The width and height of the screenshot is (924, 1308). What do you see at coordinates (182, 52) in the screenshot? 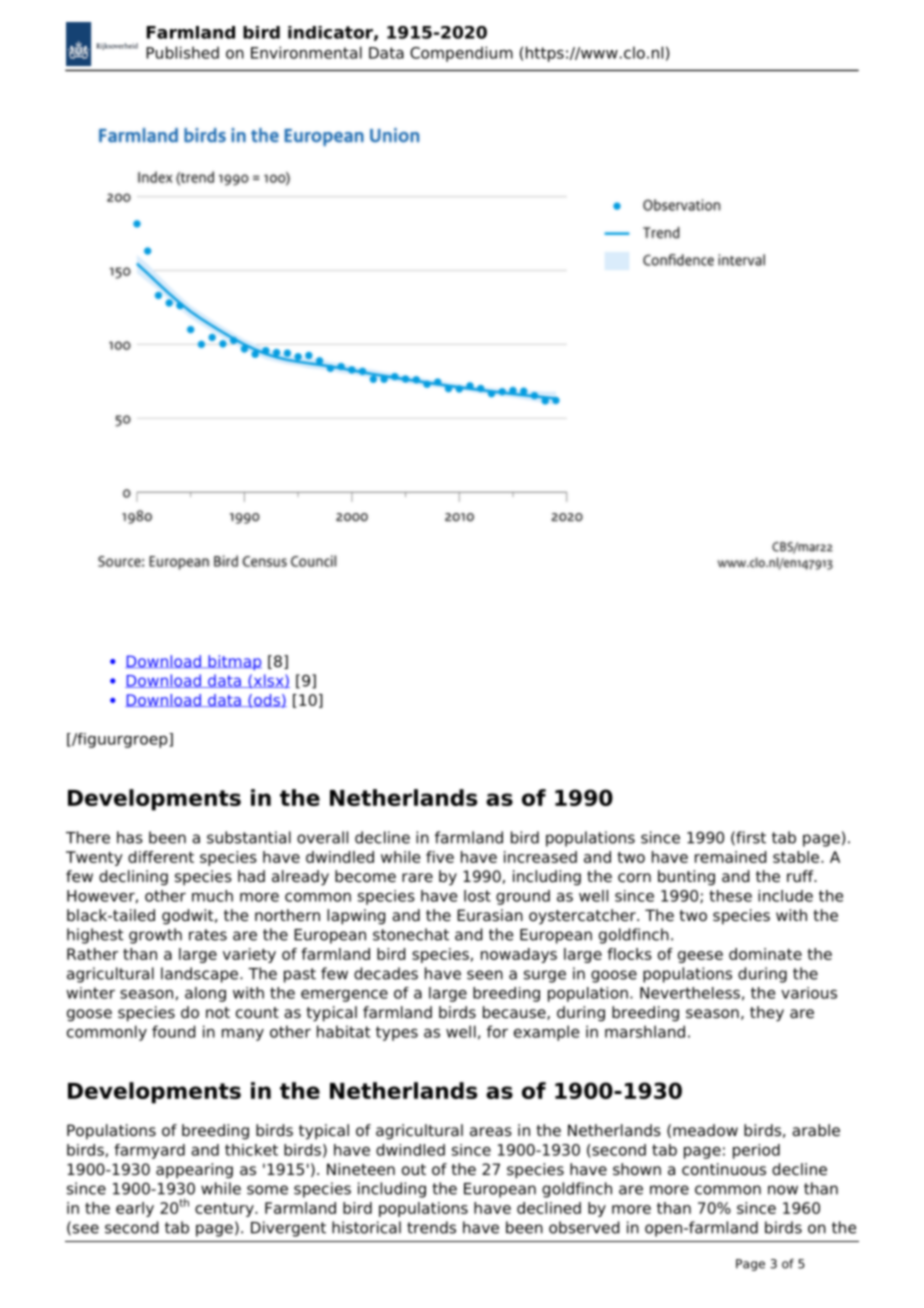
I see `Published` at bounding box center [182, 52].
